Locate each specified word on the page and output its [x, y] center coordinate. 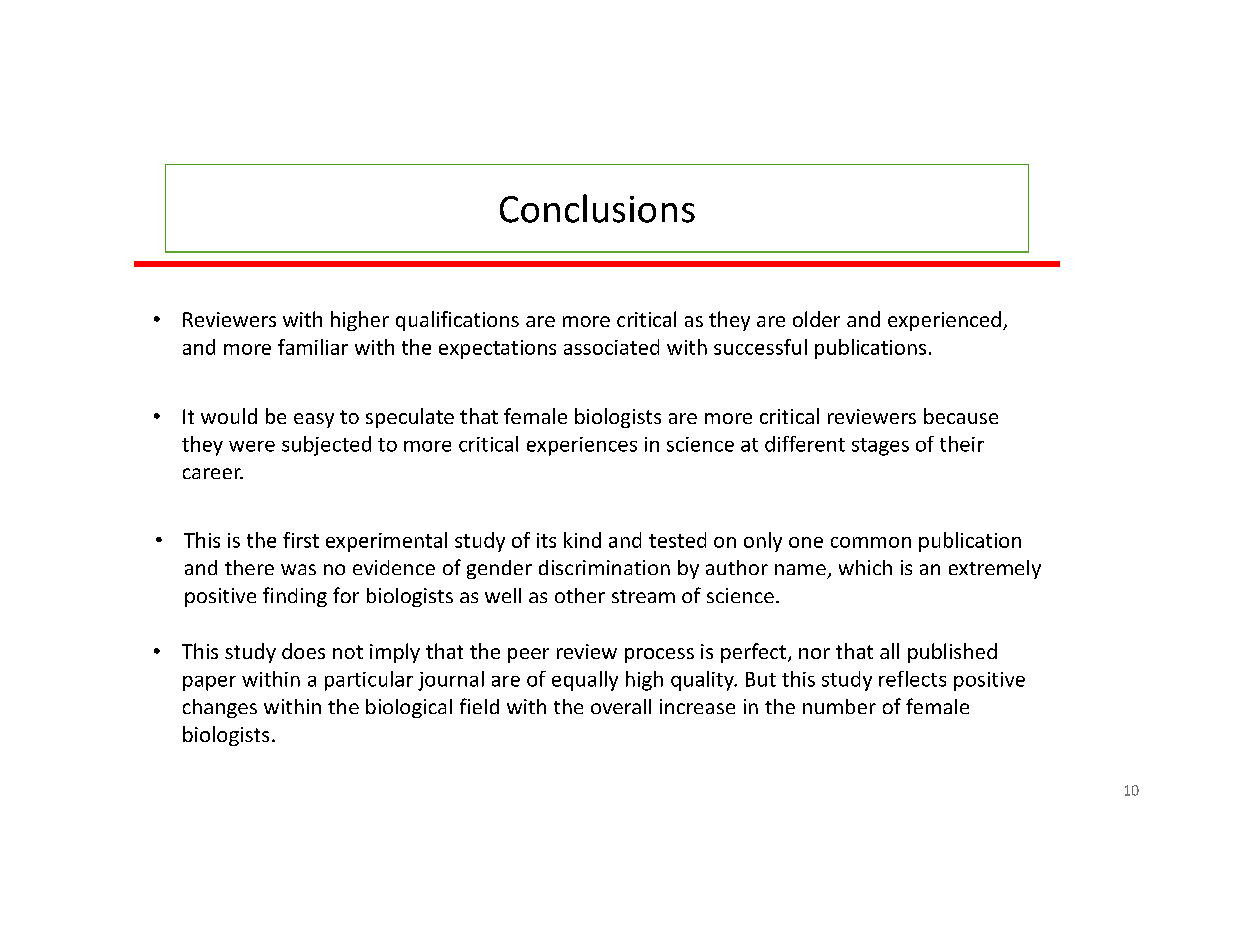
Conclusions [597, 208]
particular [369, 681]
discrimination [604, 567]
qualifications [457, 321]
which [865, 567]
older [816, 319]
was [298, 569]
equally [585, 681]
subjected [326, 446]
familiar [313, 347]
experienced [944, 321]
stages [880, 447]
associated [611, 347]
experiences [582, 446]
